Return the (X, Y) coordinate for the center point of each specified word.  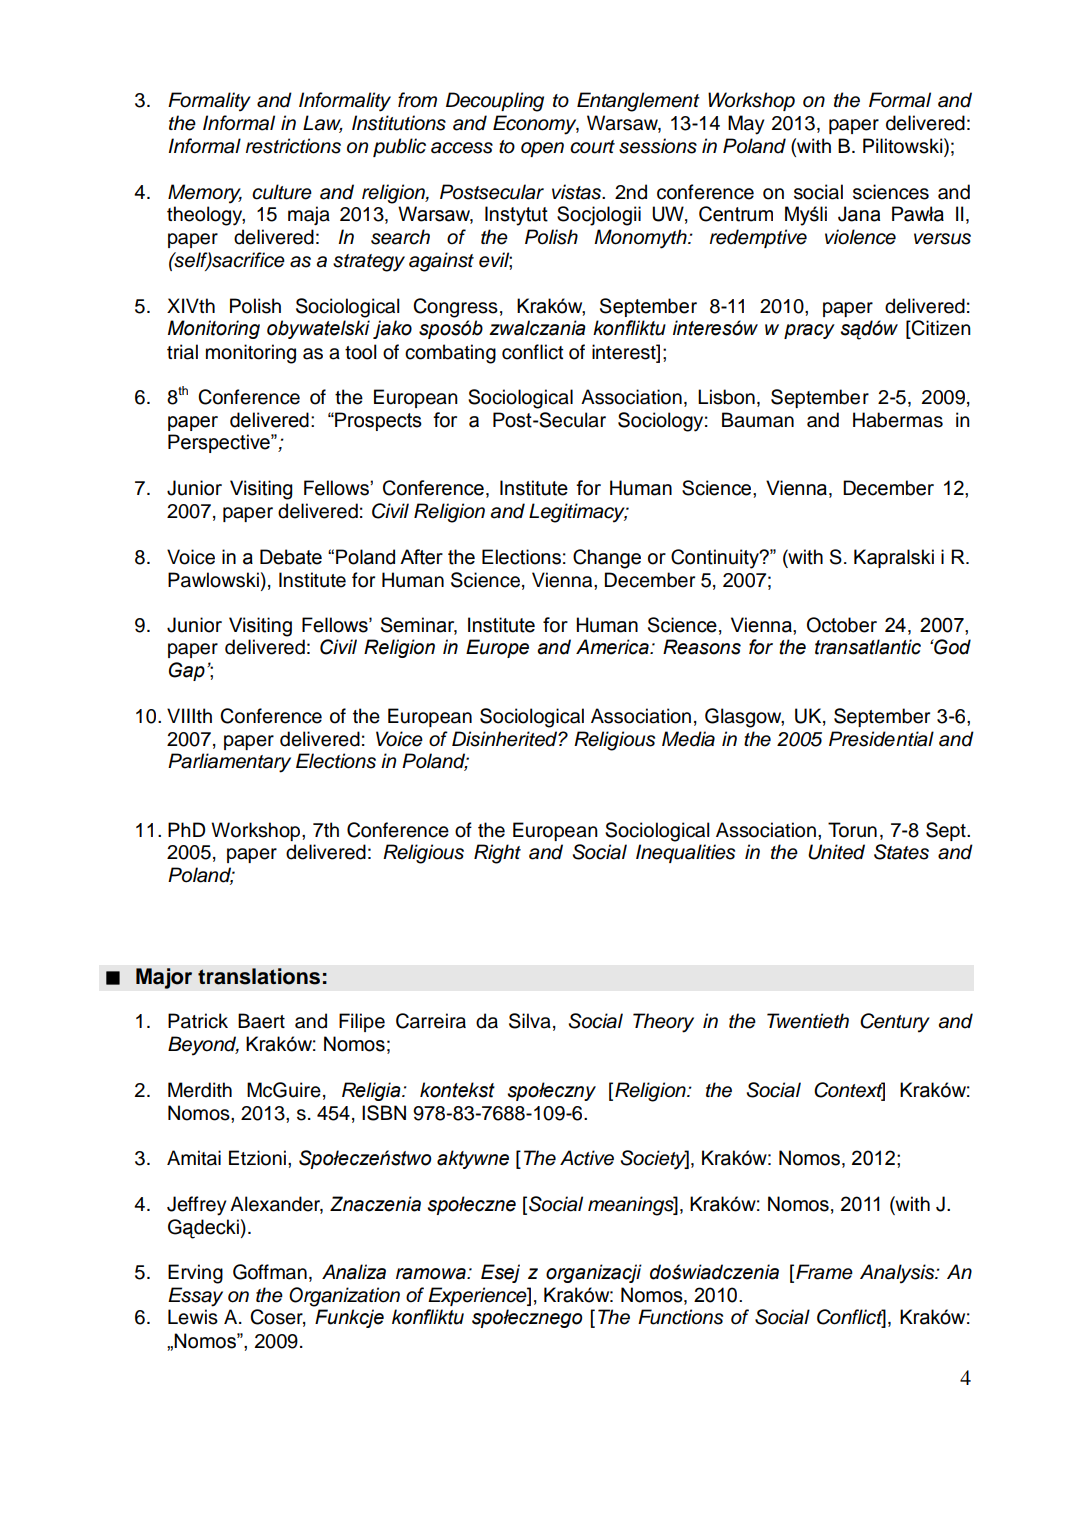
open (542, 149)
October (842, 625)
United (836, 852)
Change (607, 559)
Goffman (270, 1272)
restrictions (293, 146)
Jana (859, 214)
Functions (680, 1317)
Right (497, 854)
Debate (291, 557)
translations (259, 976)
